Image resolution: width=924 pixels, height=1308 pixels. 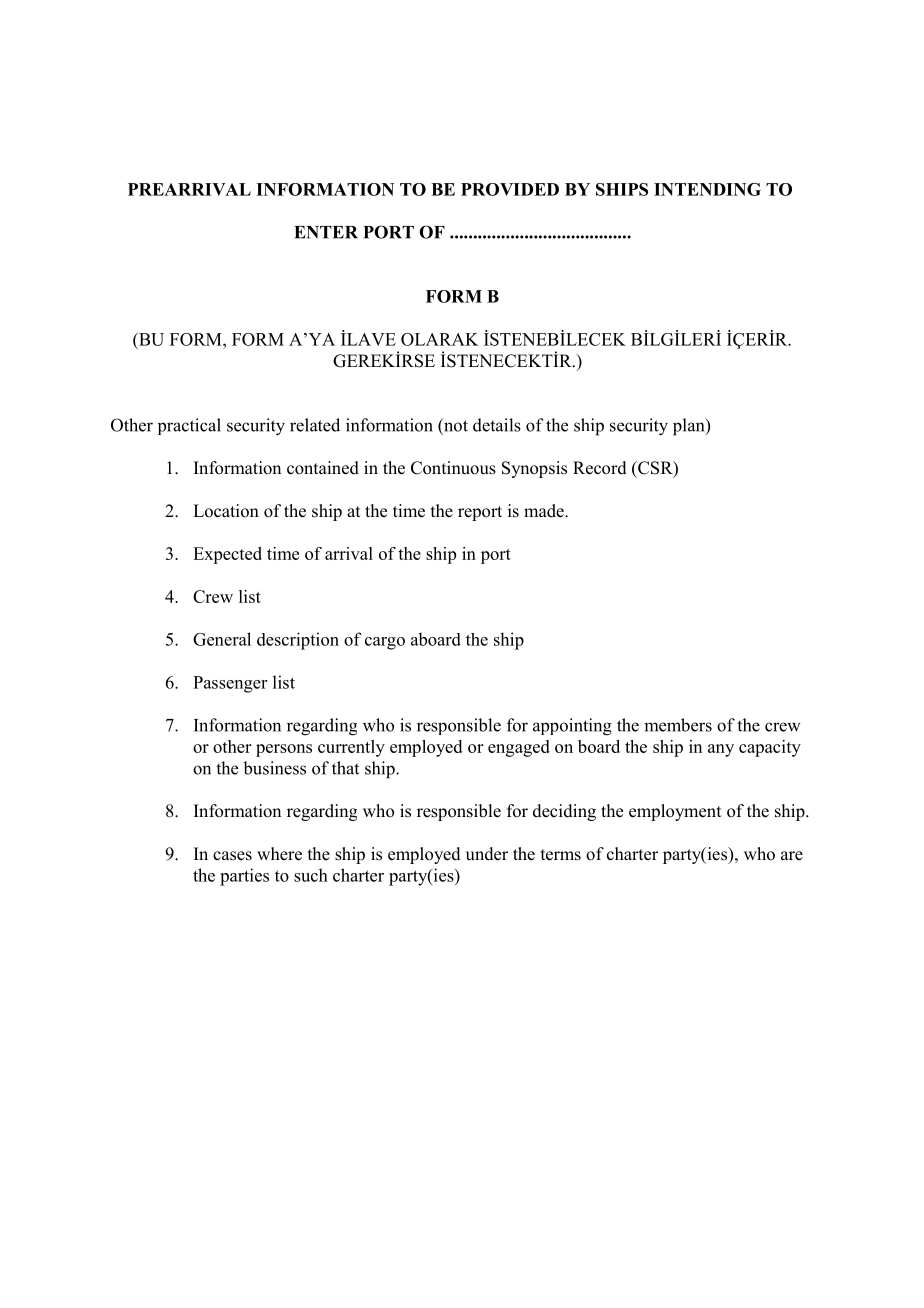 I want to click on PROVIDED, so click(x=510, y=189).
